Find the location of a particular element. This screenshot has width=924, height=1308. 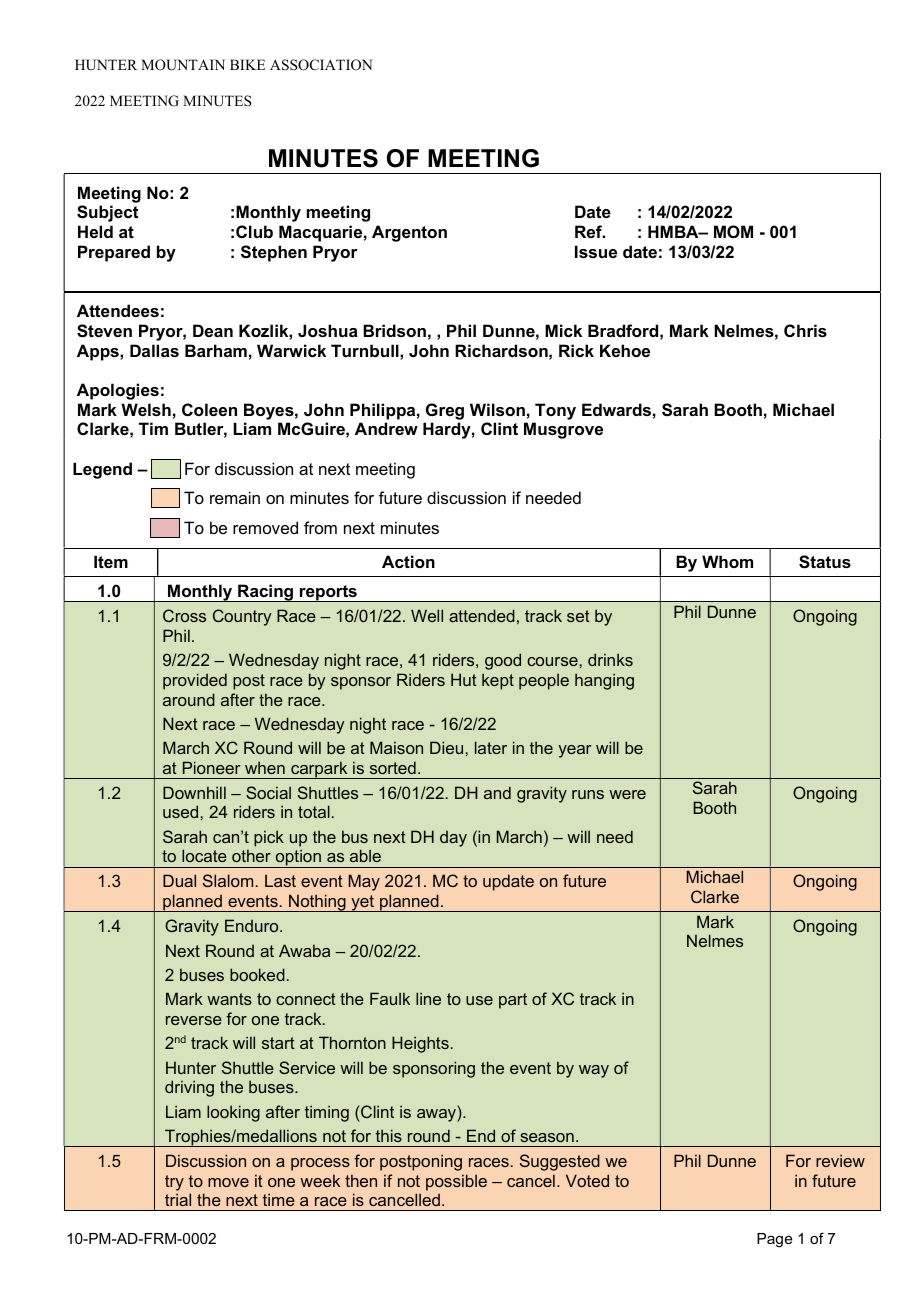

Chris is located at coordinates (805, 330).
